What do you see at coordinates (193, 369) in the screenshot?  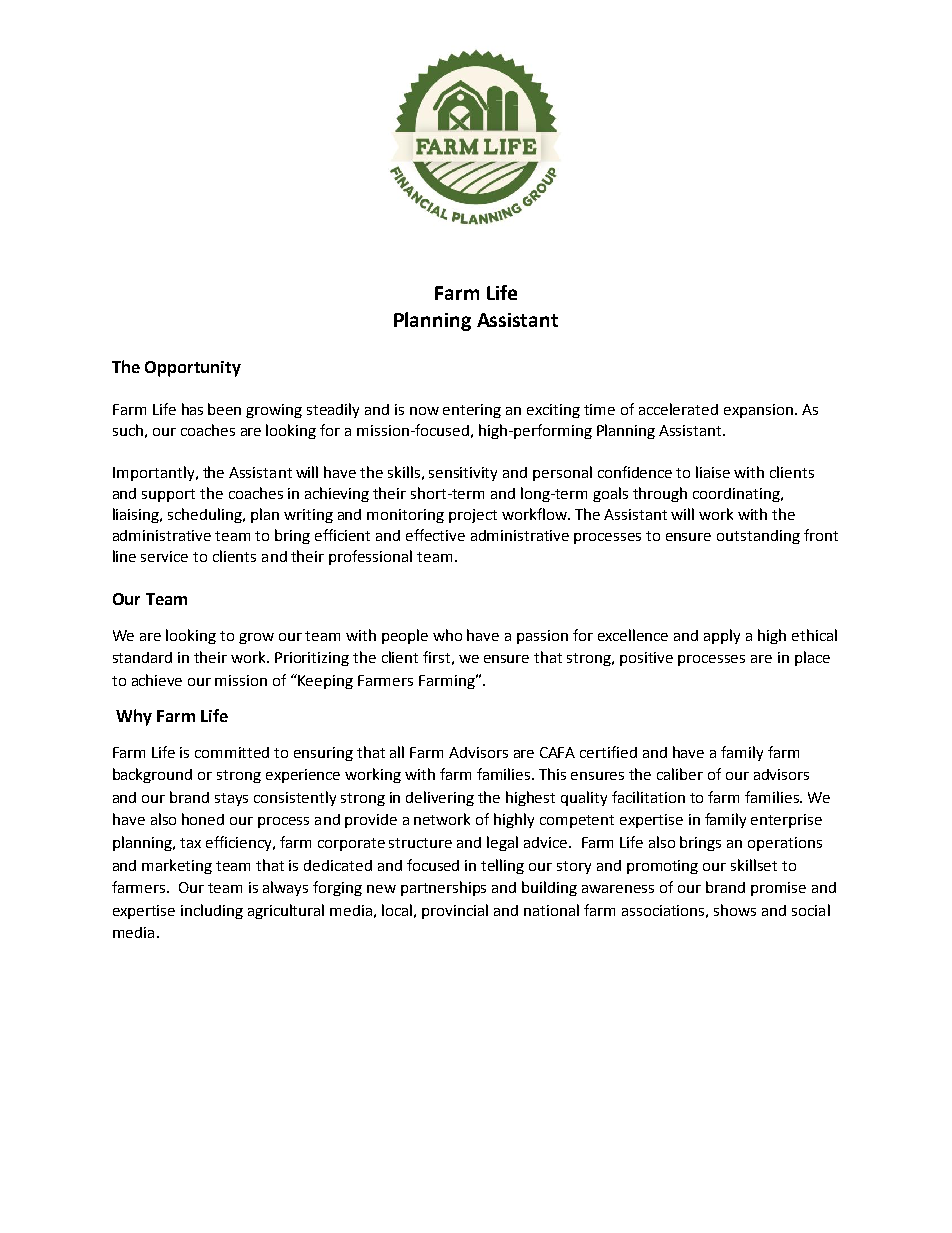 I see `Opportunity` at bounding box center [193, 369].
